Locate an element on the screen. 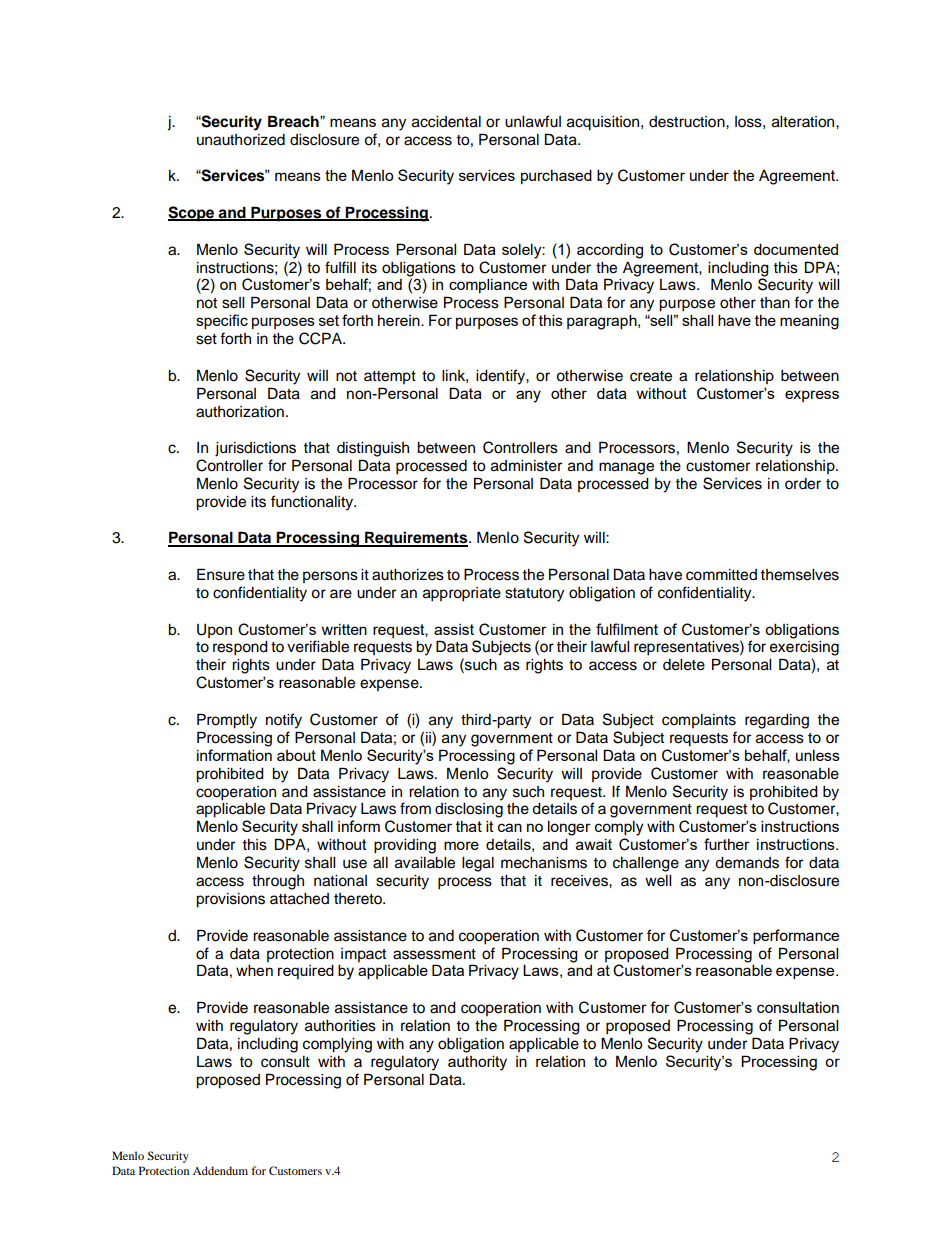 This screenshot has width=952, height=1233. performance is located at coordinates (796, 936).
